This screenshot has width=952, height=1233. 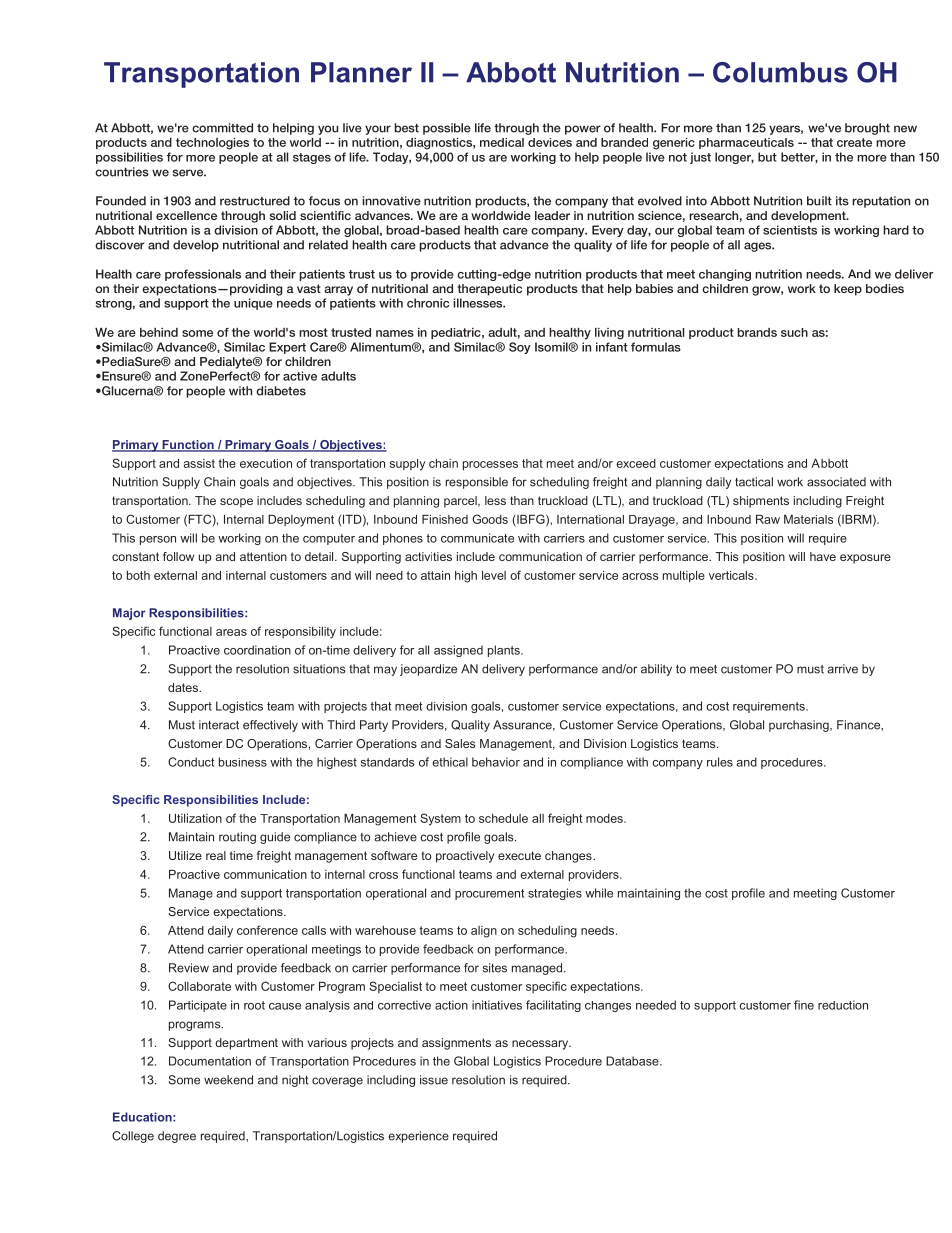 What do you see at coordinates (494, 575) in the screenshot?
I see `level` at bounding box center [494, 575].
